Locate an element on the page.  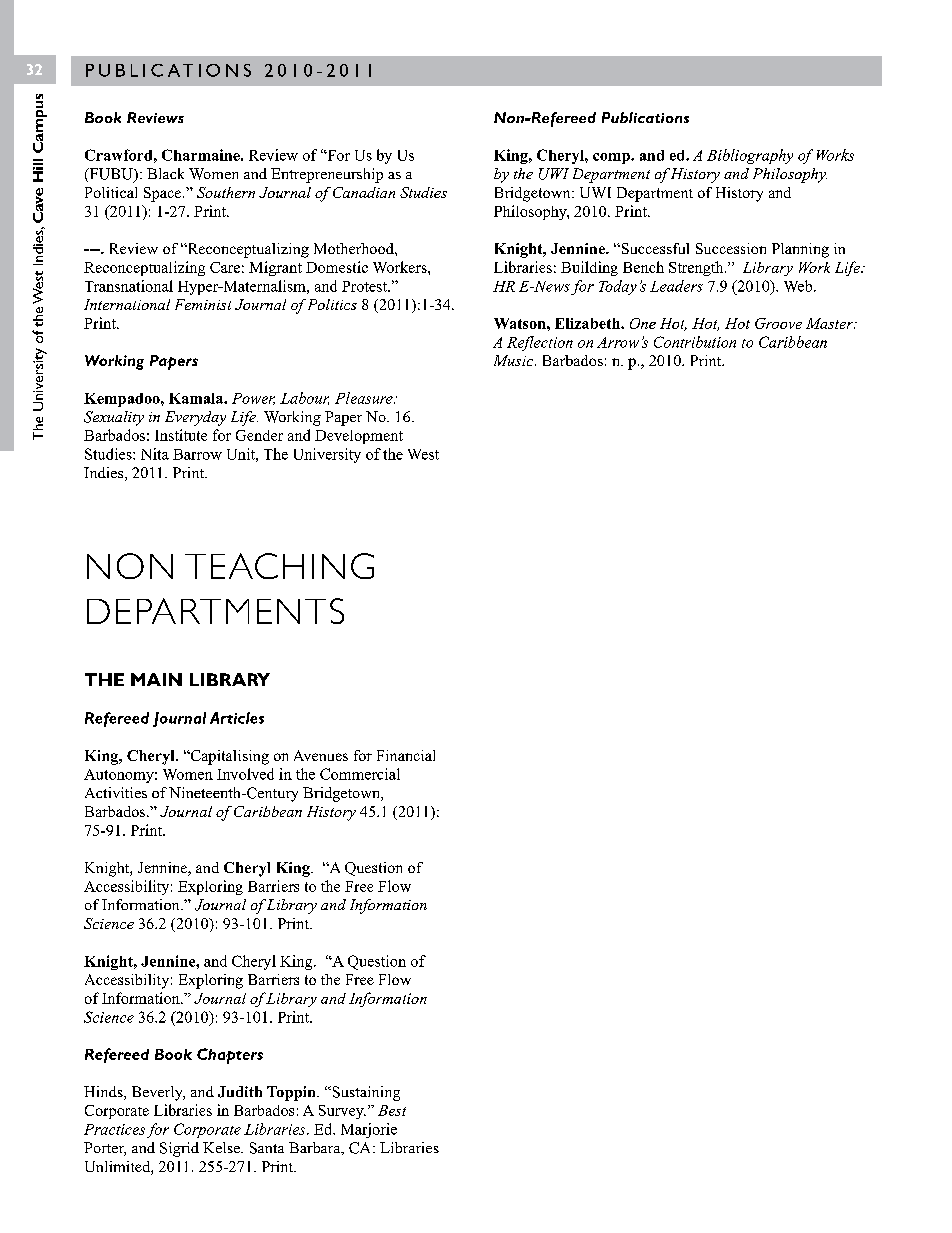
Involved is located at coordinates (245, 774).
